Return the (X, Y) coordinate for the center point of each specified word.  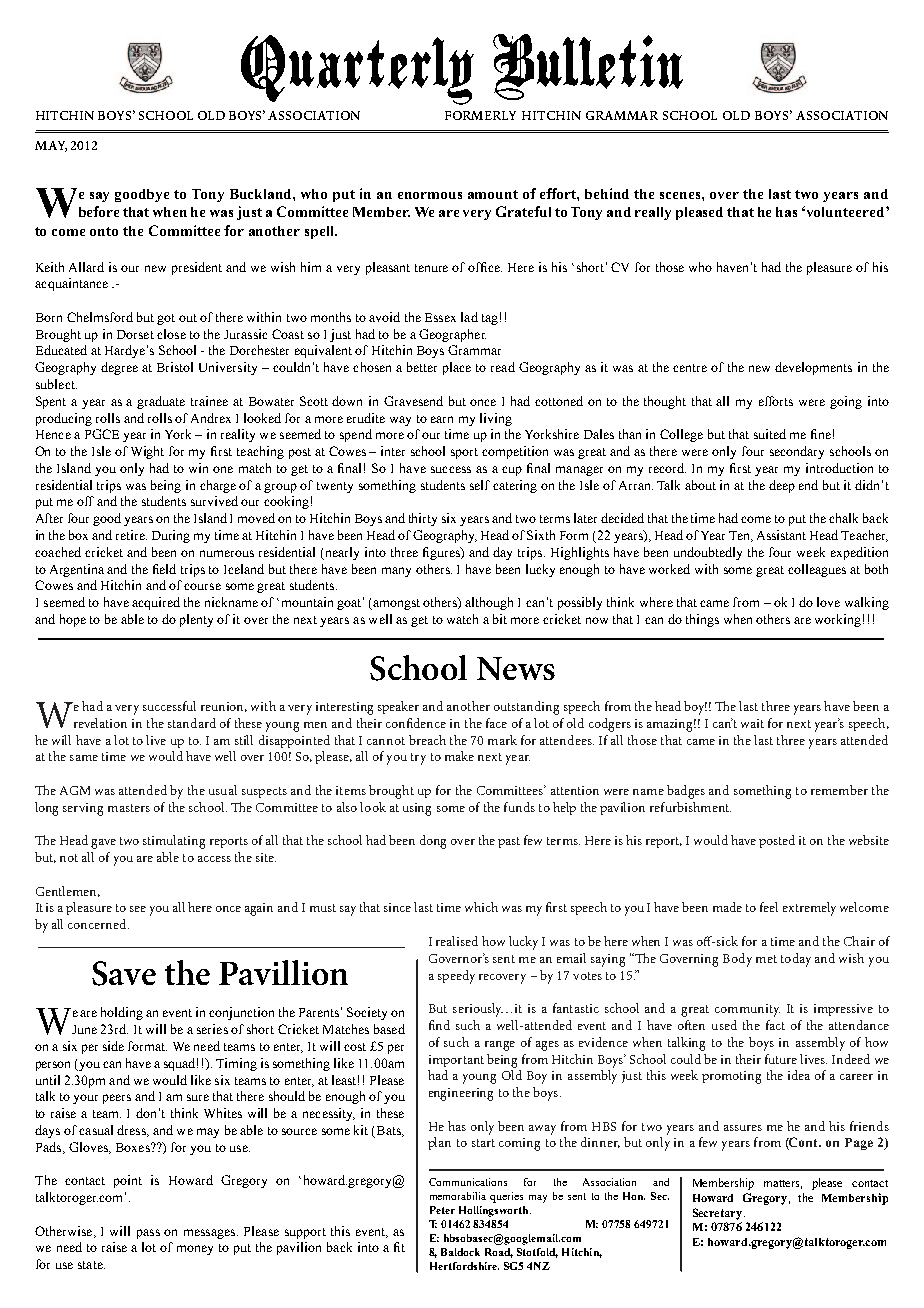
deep (782, 486)
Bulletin (588, 67)
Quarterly (357, 70)
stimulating (174, 842)
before (99, 211)
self (480, 485)
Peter (442, 1210)
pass (148, 1234)
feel (769, 907)
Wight (147, 452)
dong (433, 842)
